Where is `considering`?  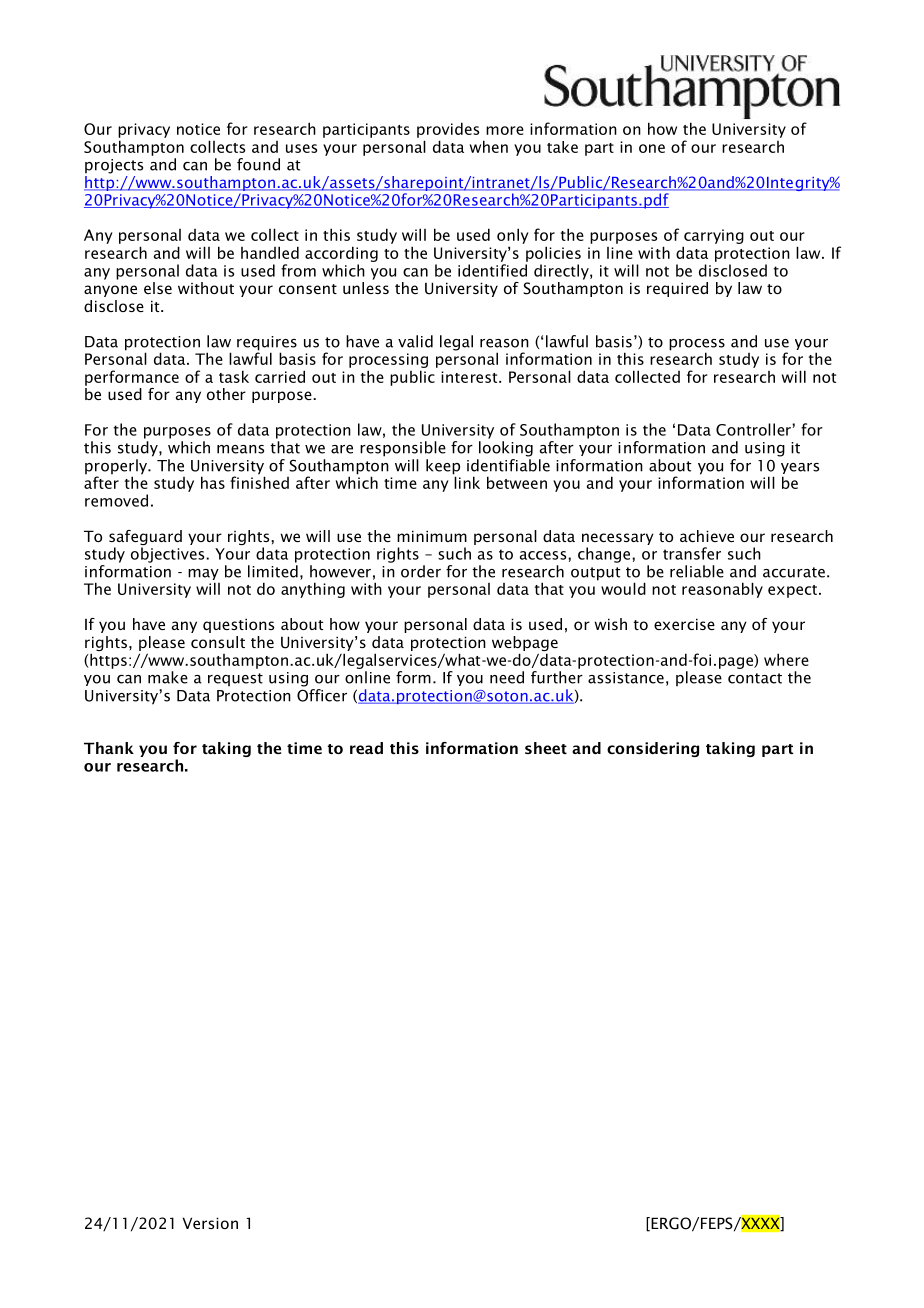
considering is located at coordinates (653, 749).
